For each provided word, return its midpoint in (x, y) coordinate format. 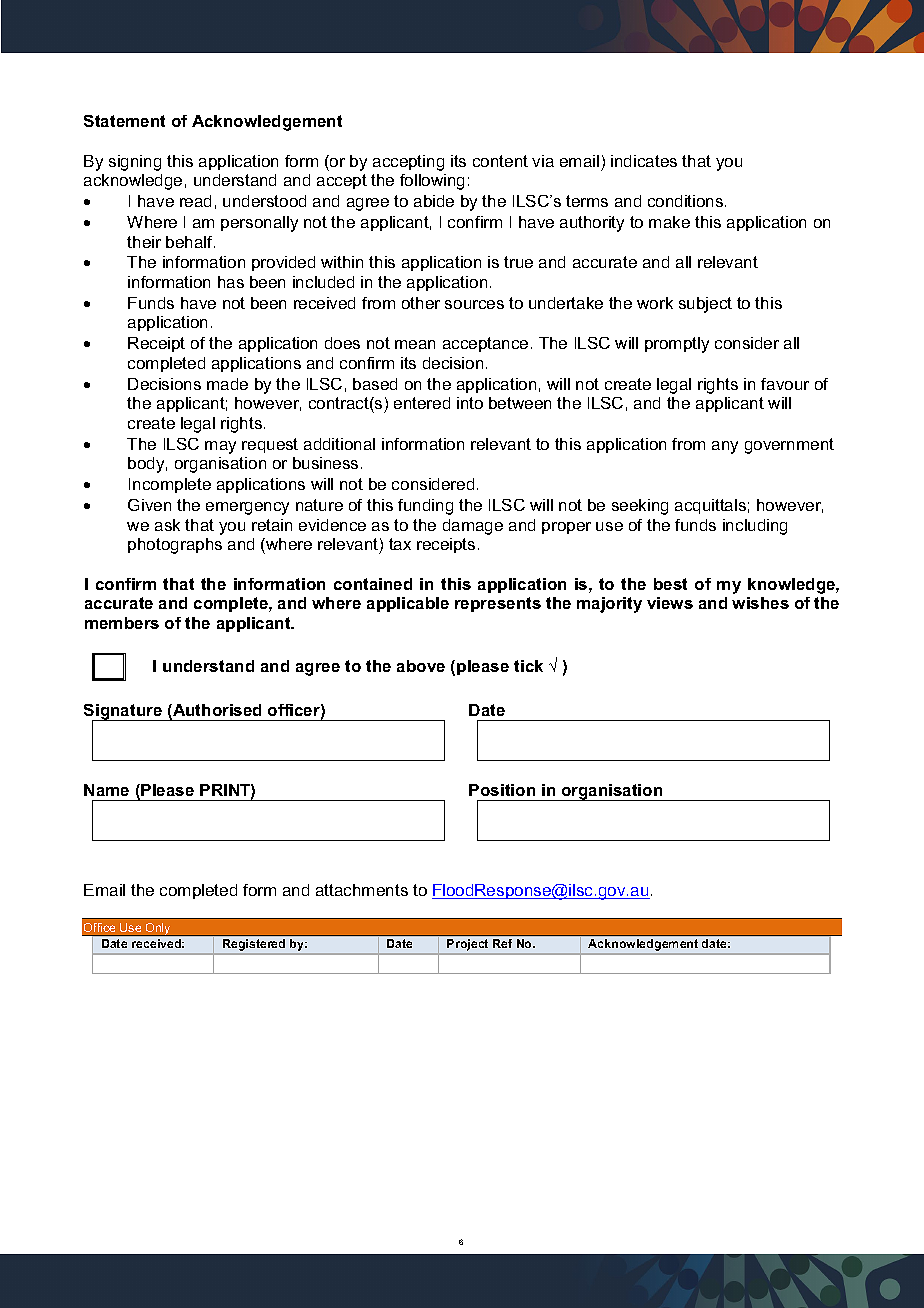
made (227, 384)
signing (135, 163)
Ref (502, 943)
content (500, 161)
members (122, 623)
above (421, 666)
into (470, 403)
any (725, 447)
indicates (644, 161)
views (670, 603)
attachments (362, 890)
